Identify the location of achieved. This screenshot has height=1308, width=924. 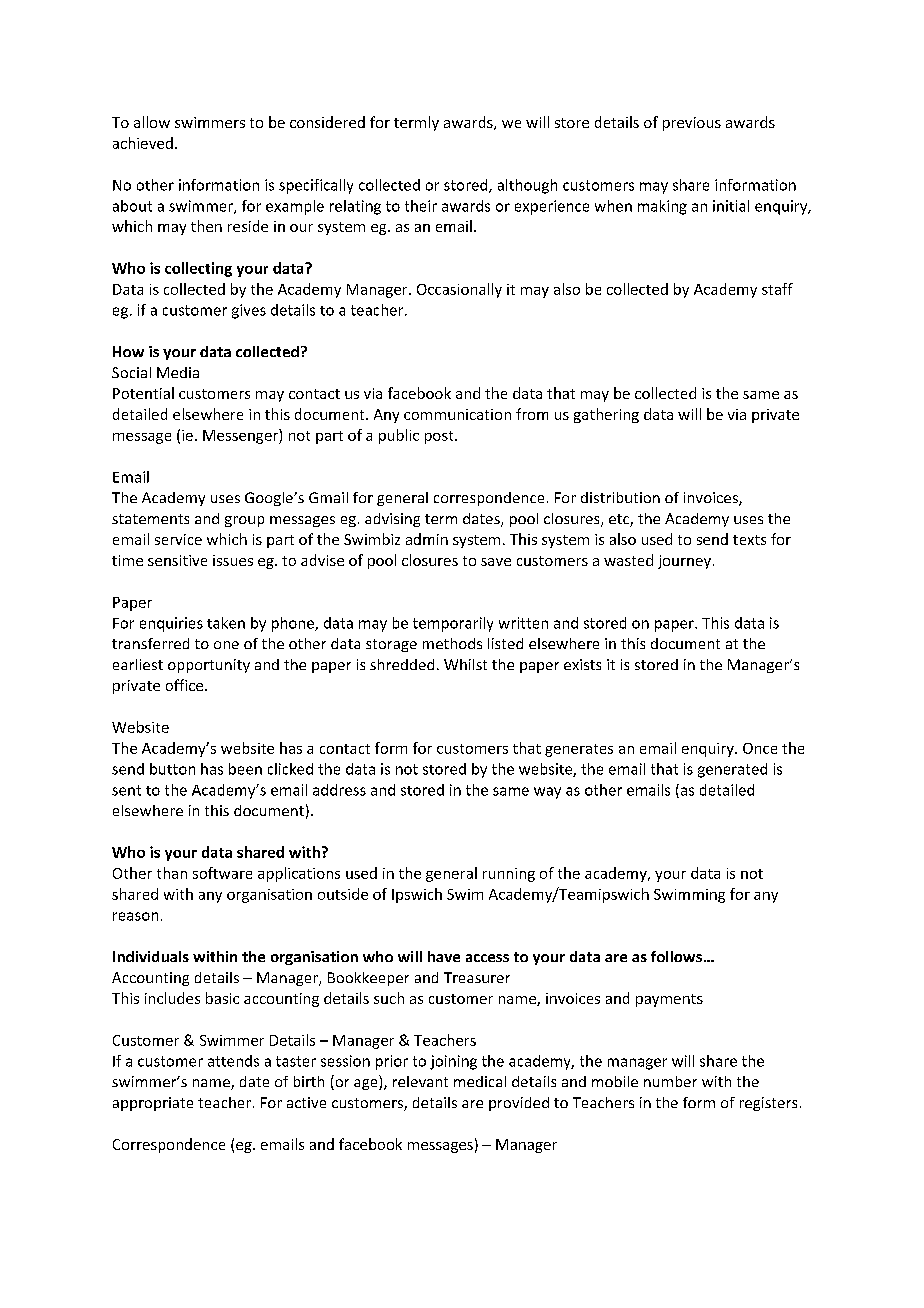
(143, 143).
